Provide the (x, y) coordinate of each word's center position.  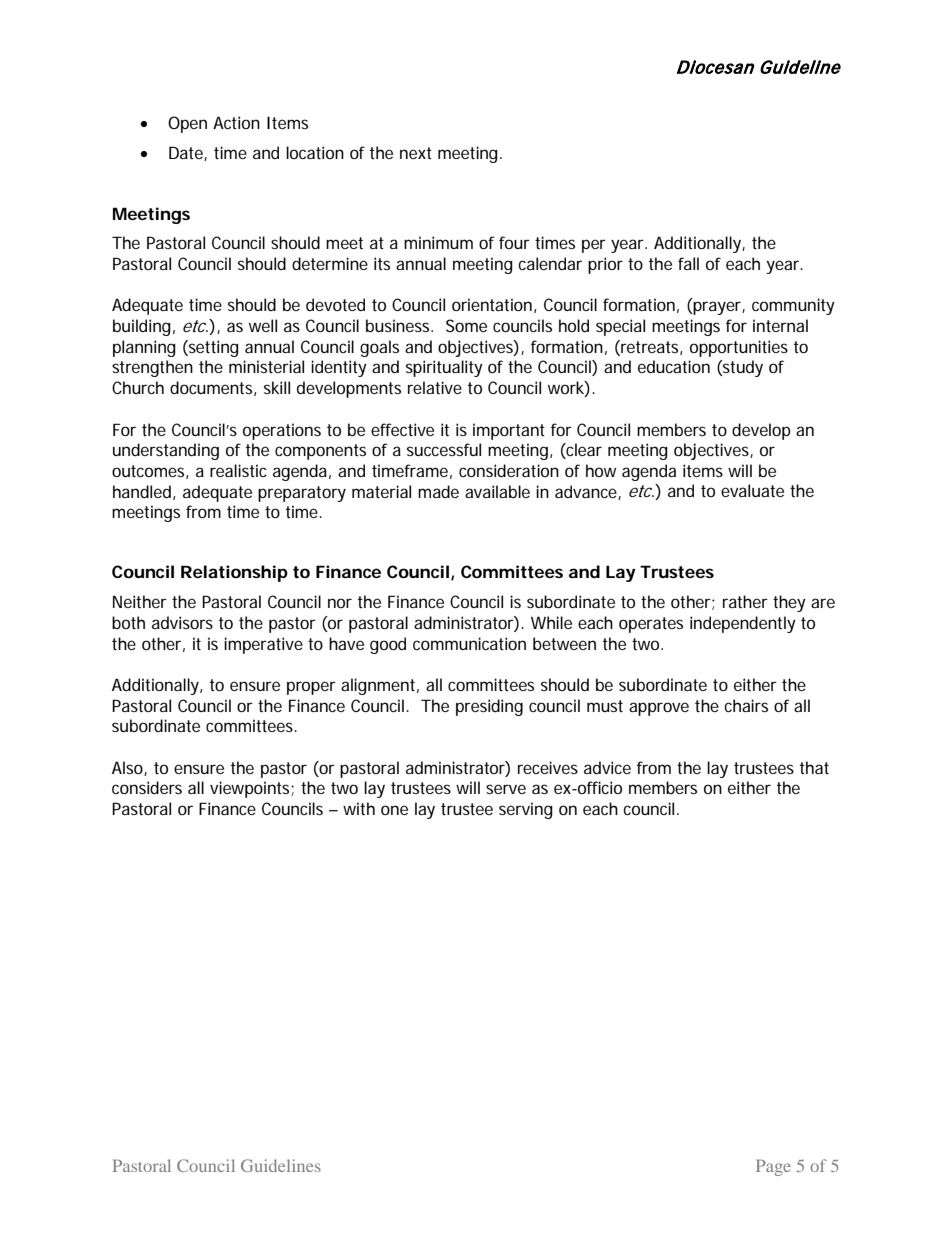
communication (469, 643)
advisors (182, 622)
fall (688, 263)
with (359, 808)
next (416, 153)
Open (187, 124)
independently (743, 624)
